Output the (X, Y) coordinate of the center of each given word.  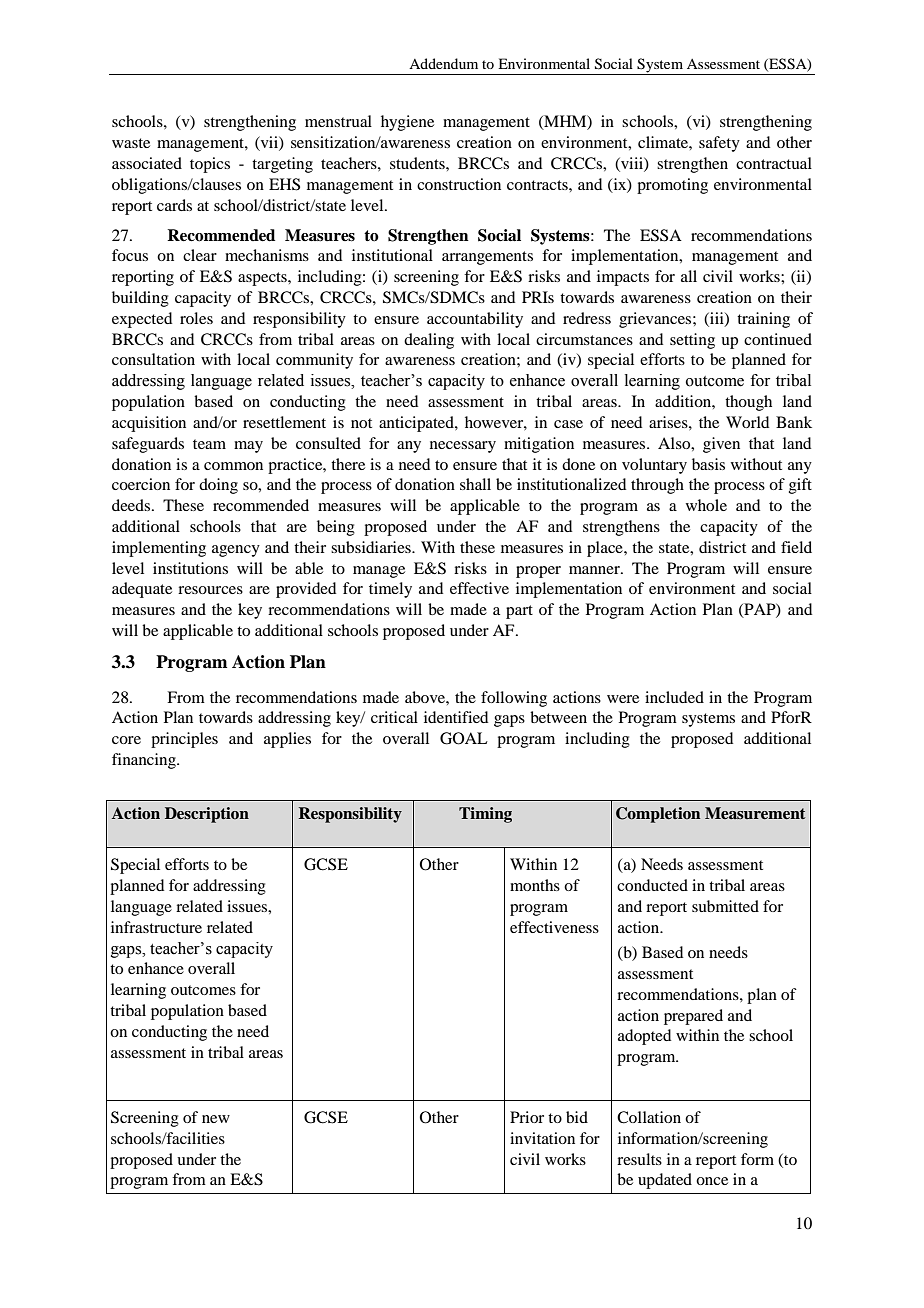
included (674, 697)
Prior (527, 1117)
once (712, 1181)
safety (719, 144)
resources (210, 590)
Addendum (443, 63)
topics (210, 165)
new (216, 1119)
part (519, 612)
